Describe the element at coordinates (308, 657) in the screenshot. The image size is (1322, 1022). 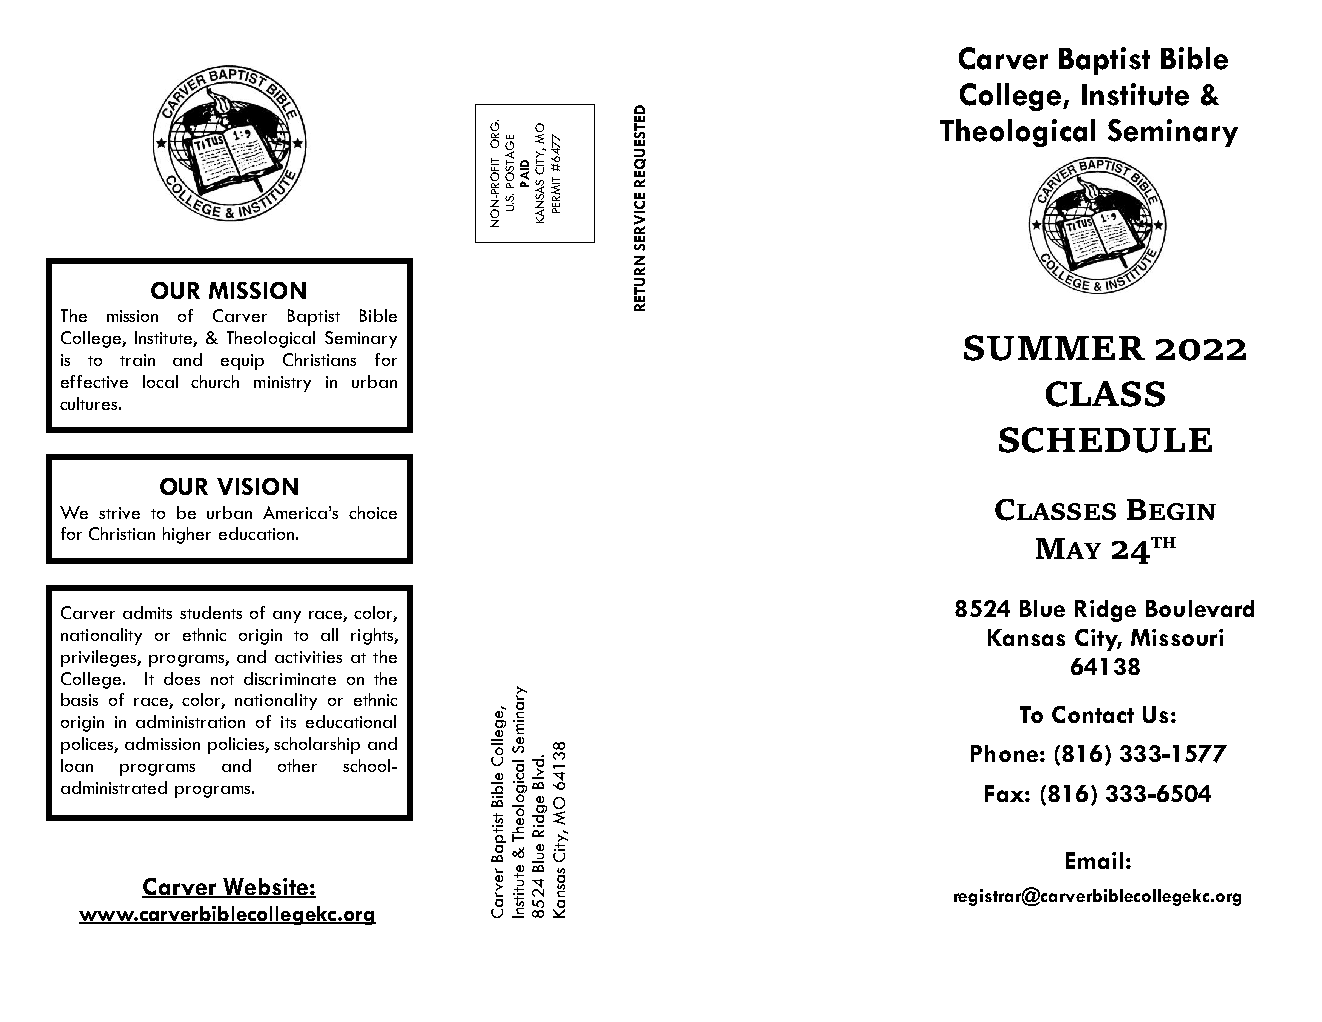
I see `activities` at that location.
